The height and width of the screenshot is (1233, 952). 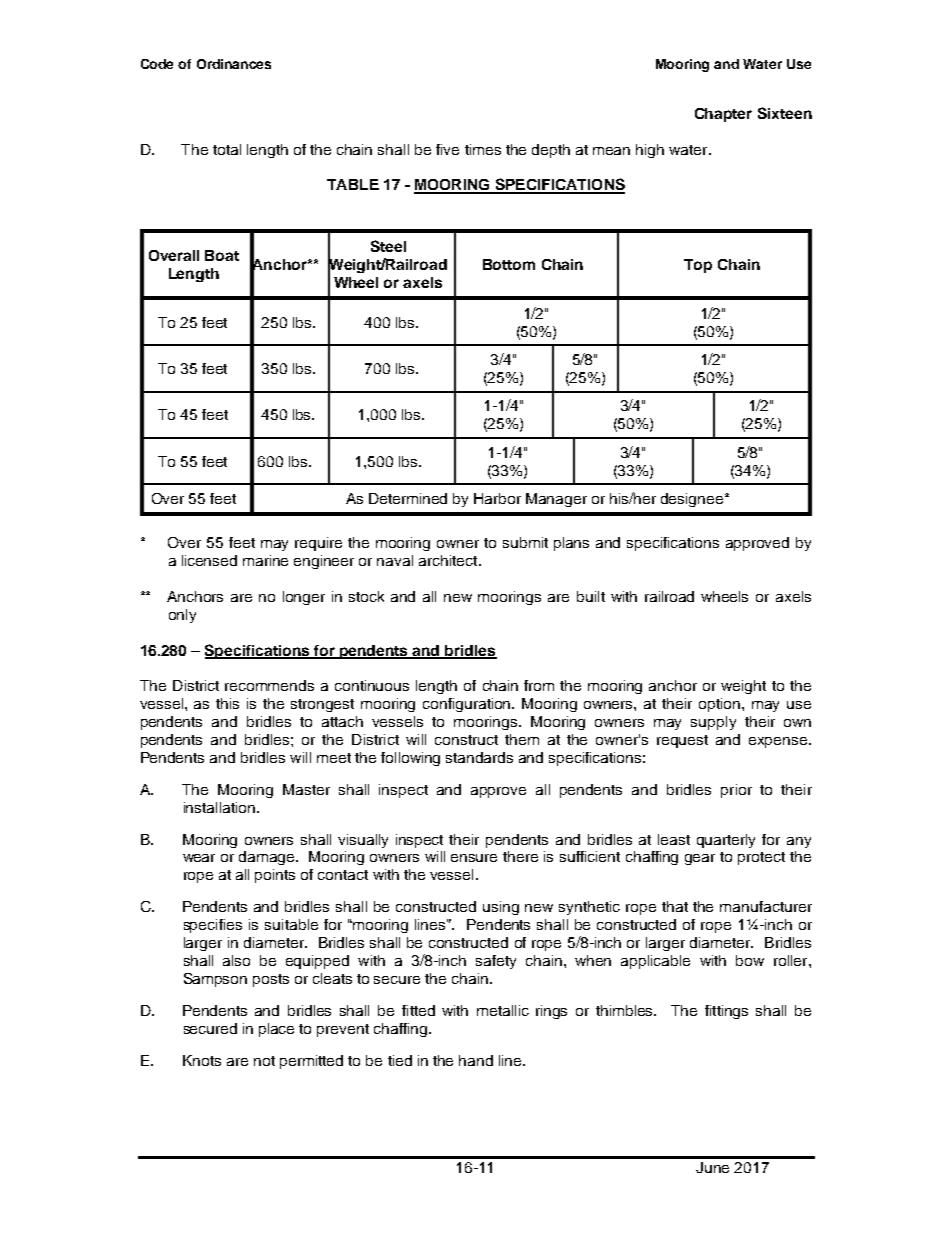 What do you see at coordinates (449, 560) in the screenshot?
I see `architect` at bounding box center [449, 560].
